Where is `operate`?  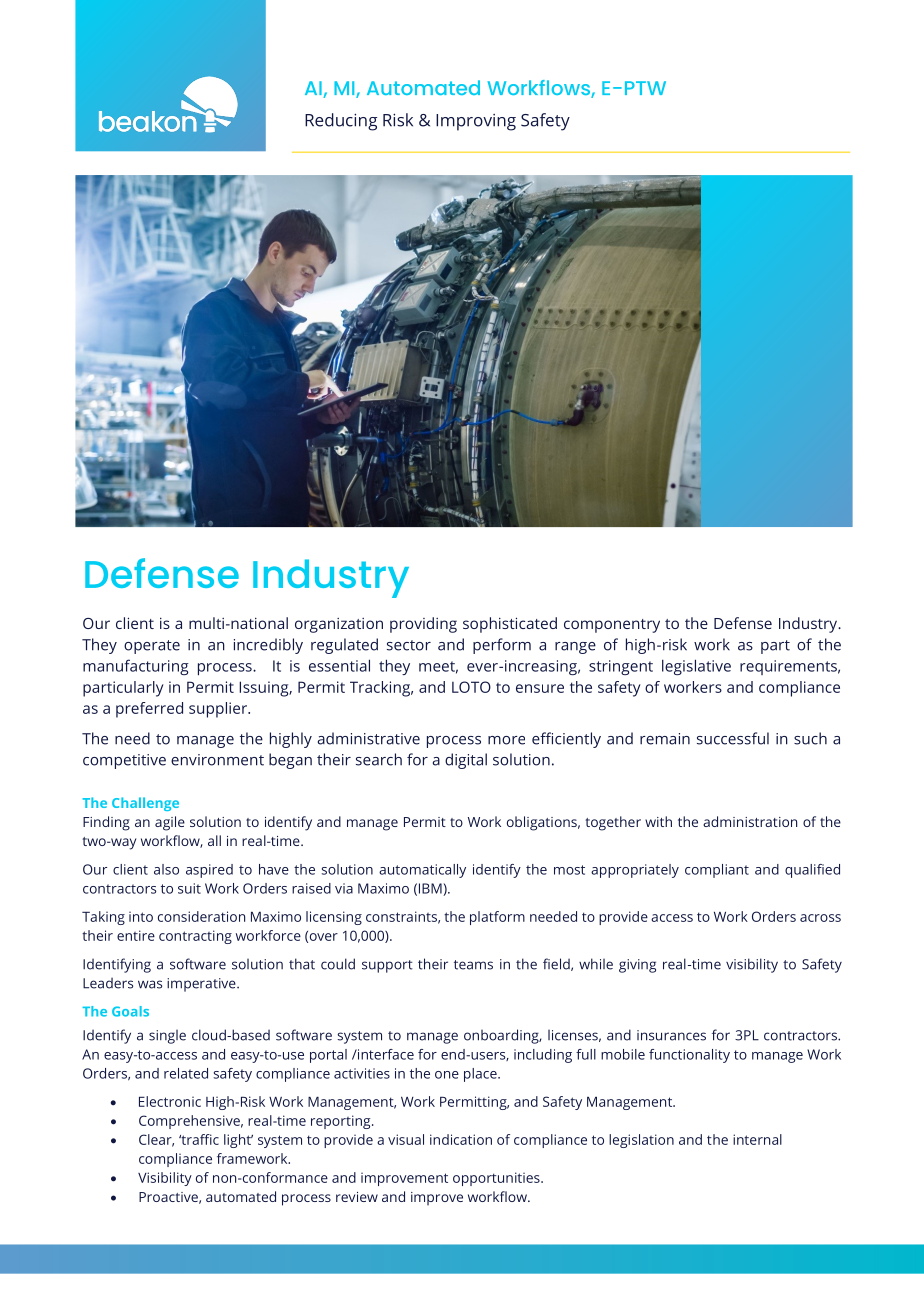
operate is located at coordinates (152, 647).
